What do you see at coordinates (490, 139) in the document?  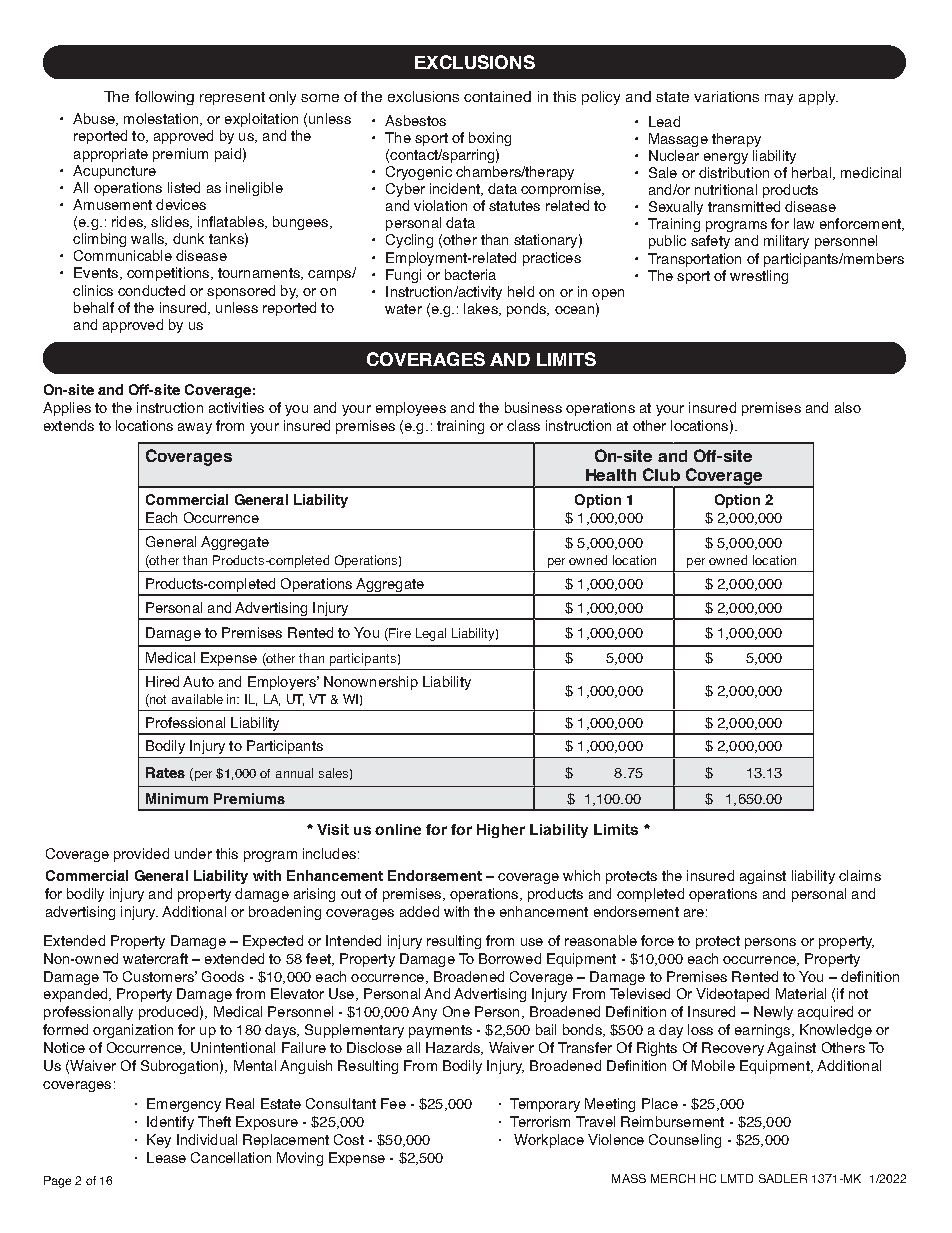 I see `boxing` at bounding box center [490, 139].
